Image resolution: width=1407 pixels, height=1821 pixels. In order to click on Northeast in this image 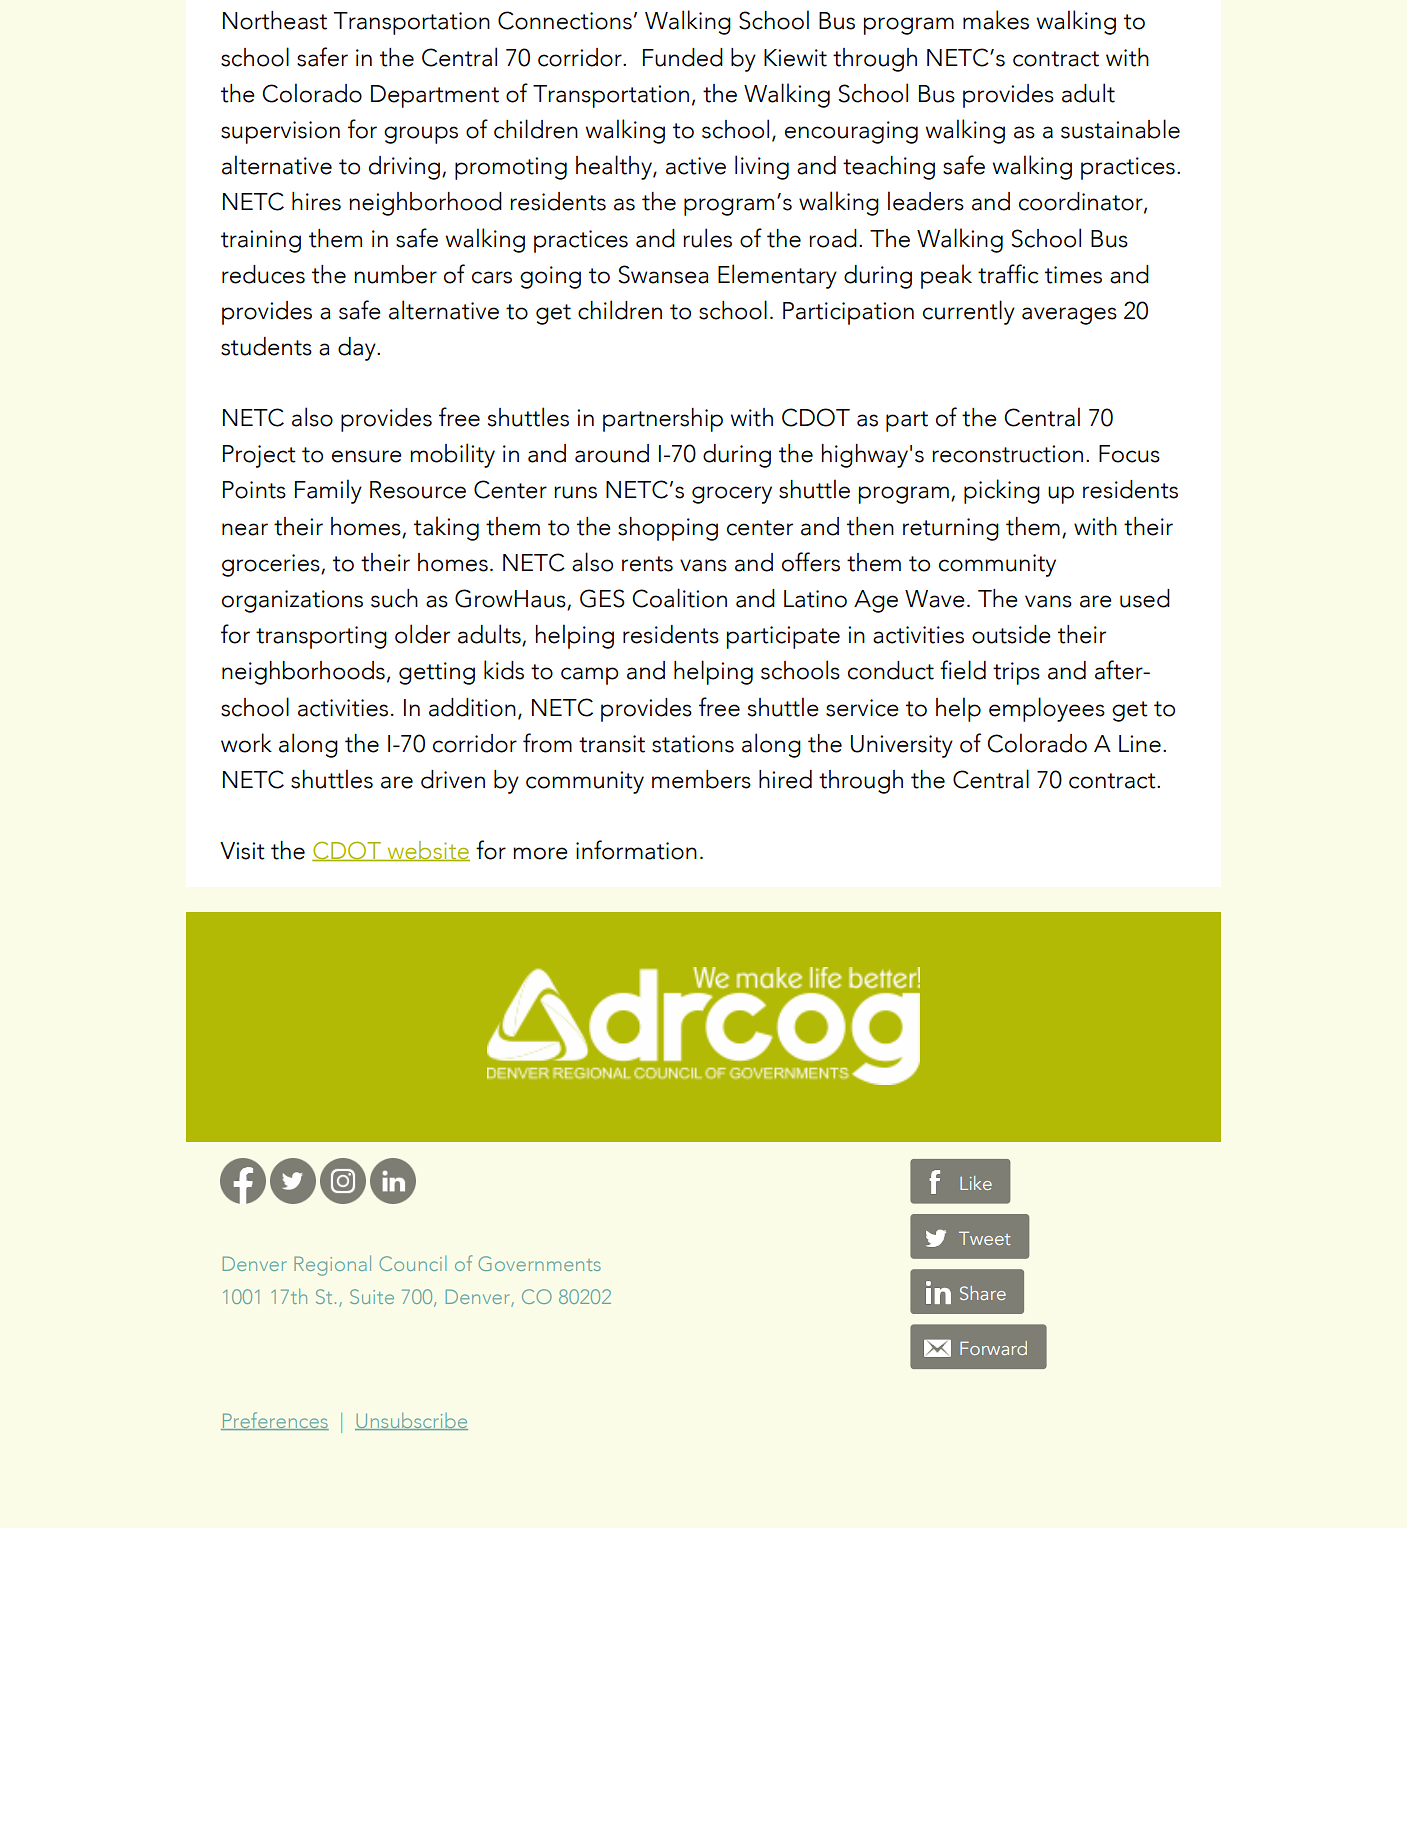, I will do `click(275, 20)`.
